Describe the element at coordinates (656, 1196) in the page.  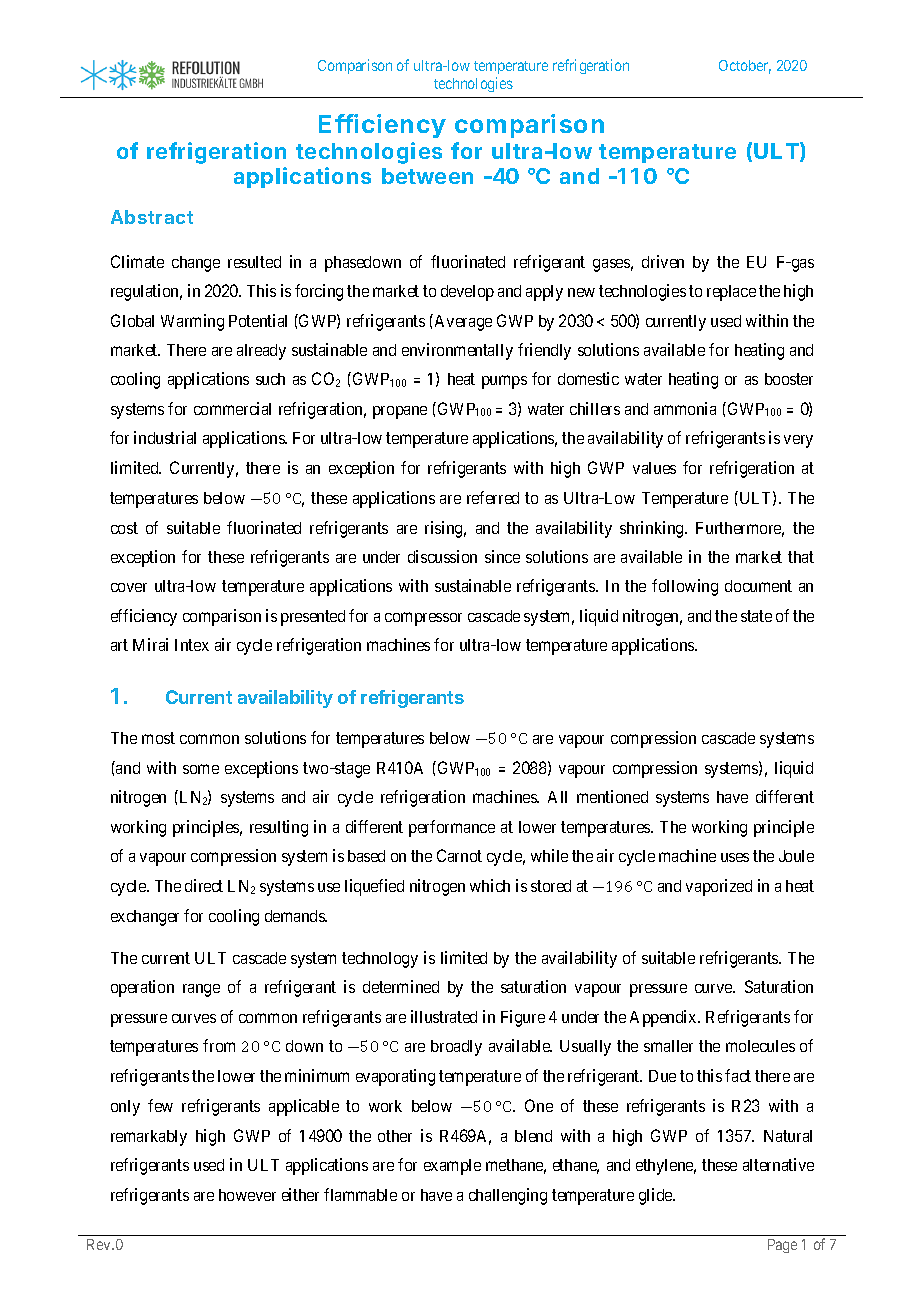
I see `glide` at that location.
